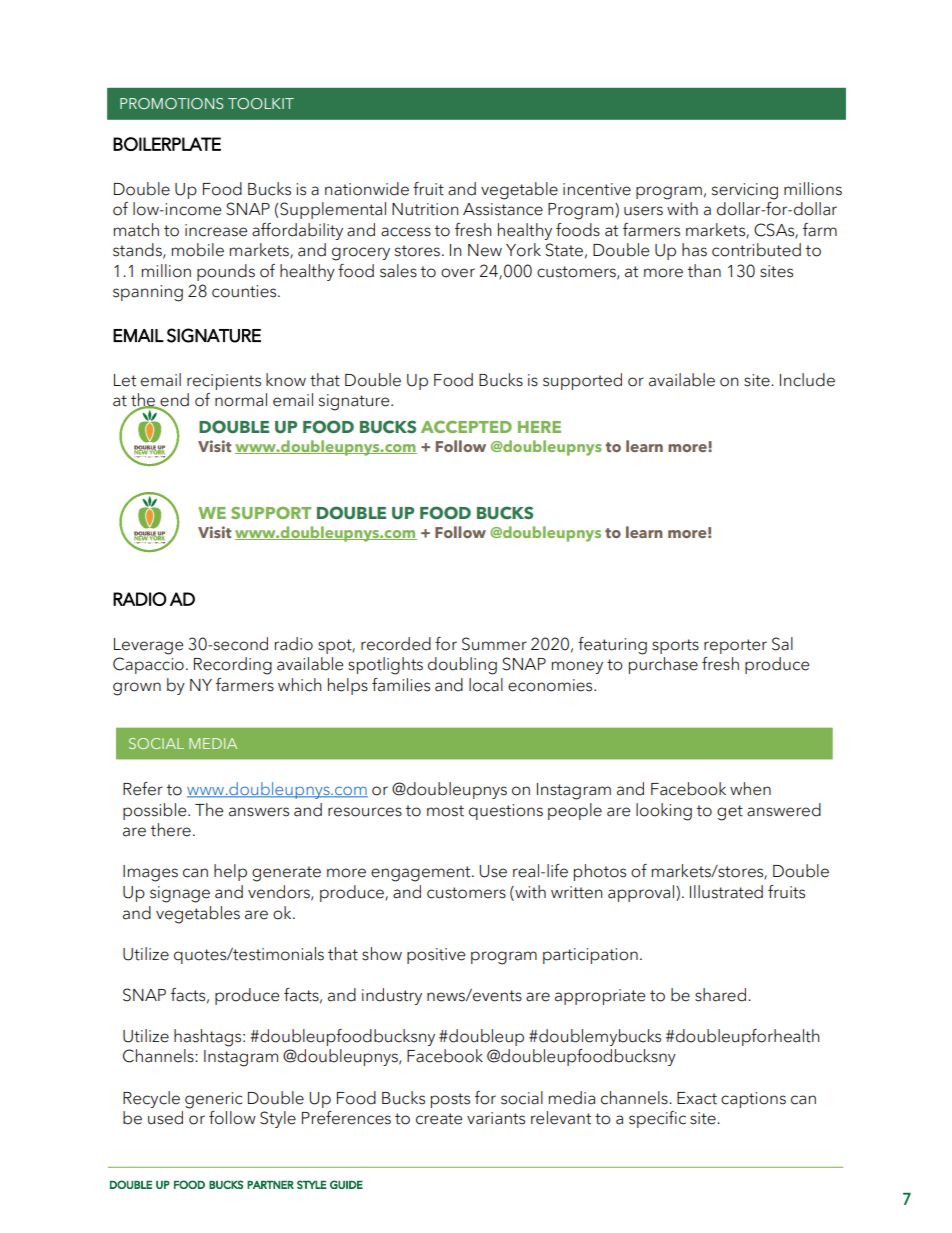 This page has width=952, height=1233. Describe the element at coordinates (503, 209) in the page. I see `Assistance` at that location.
